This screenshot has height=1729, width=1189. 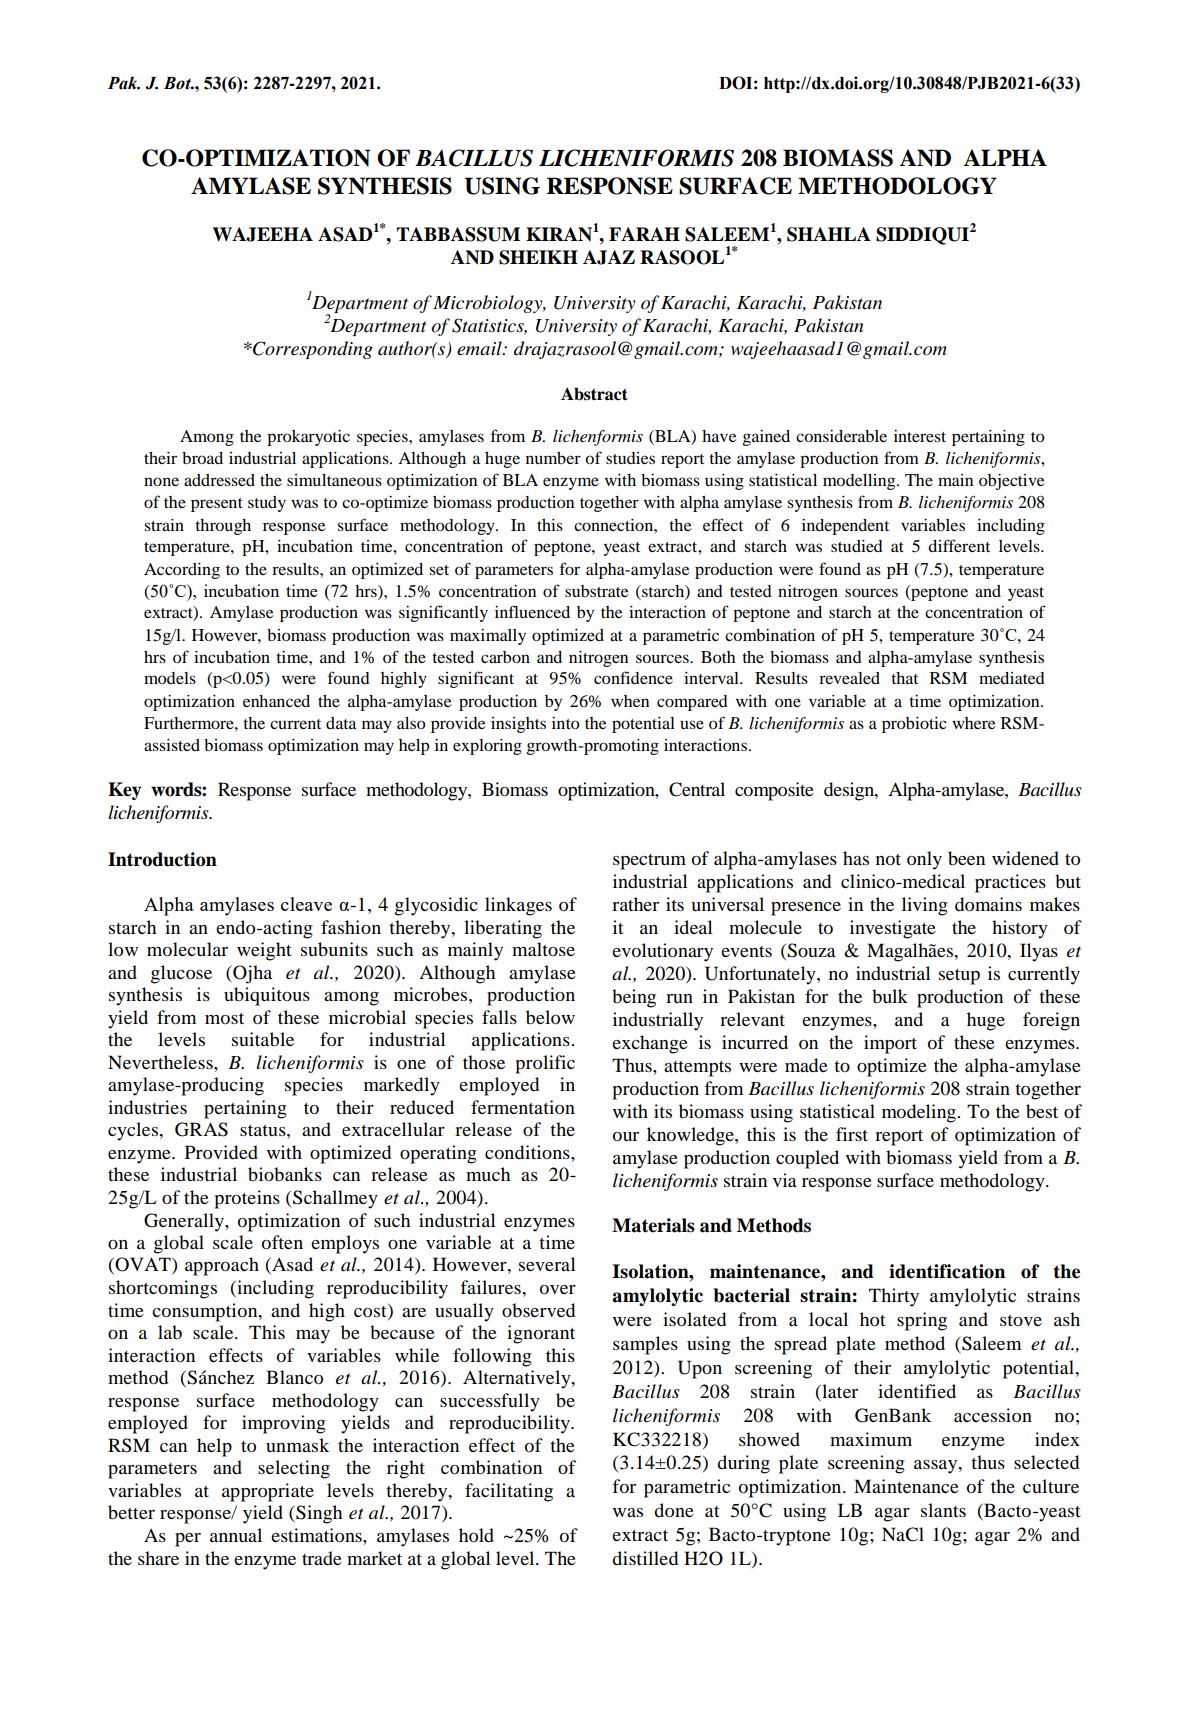 What do you see at coordinates (236, 1535) in the screenshot?
I see `annual` at bounding box center [236, 1535].
